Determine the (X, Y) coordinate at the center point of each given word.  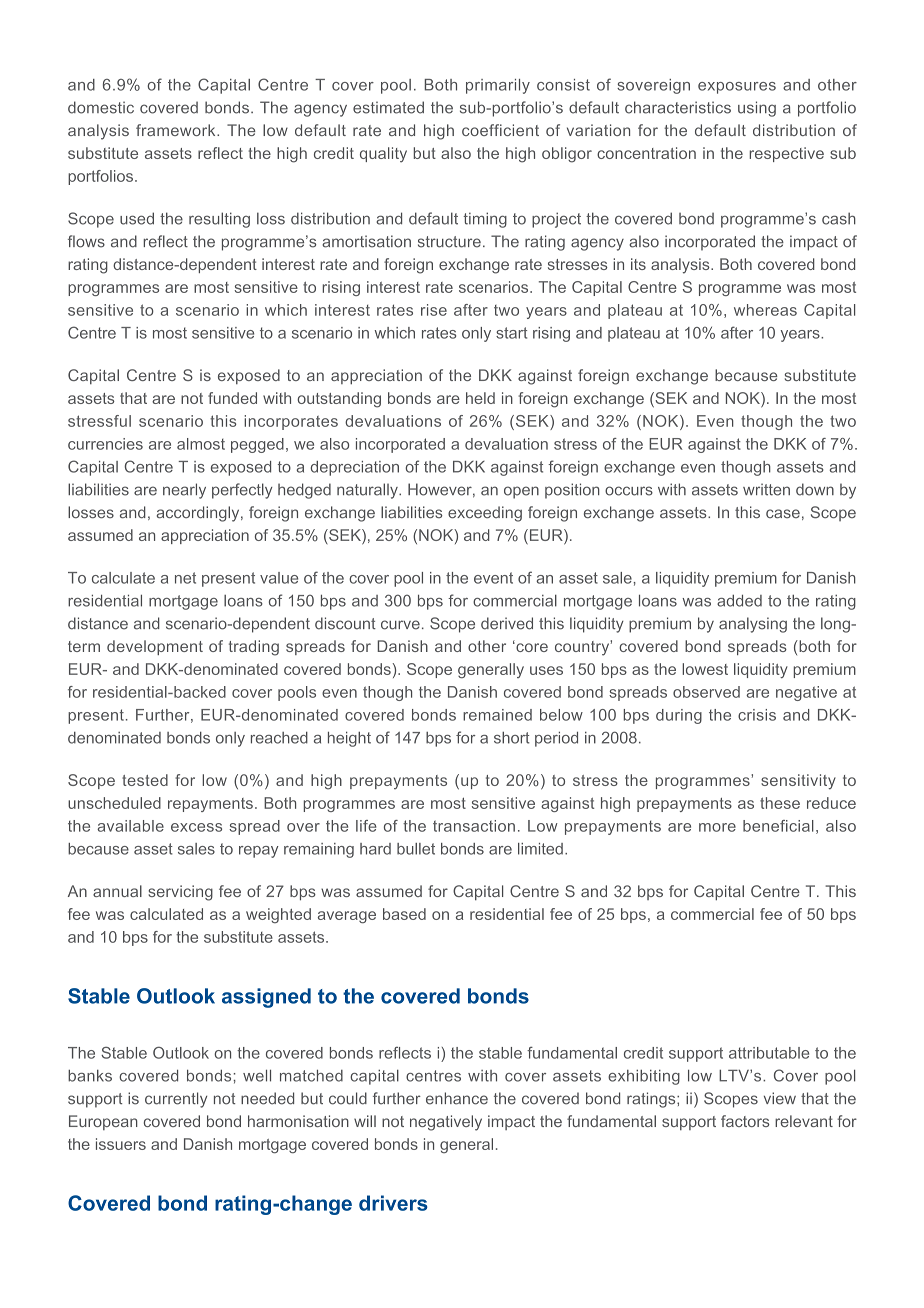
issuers (121, 1144)
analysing (753, 625)
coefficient (500, 130)
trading (254, 648)
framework (177, 130)
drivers (393, 1203)
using (757, 109)
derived (507, 623)
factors (745, 1121)
